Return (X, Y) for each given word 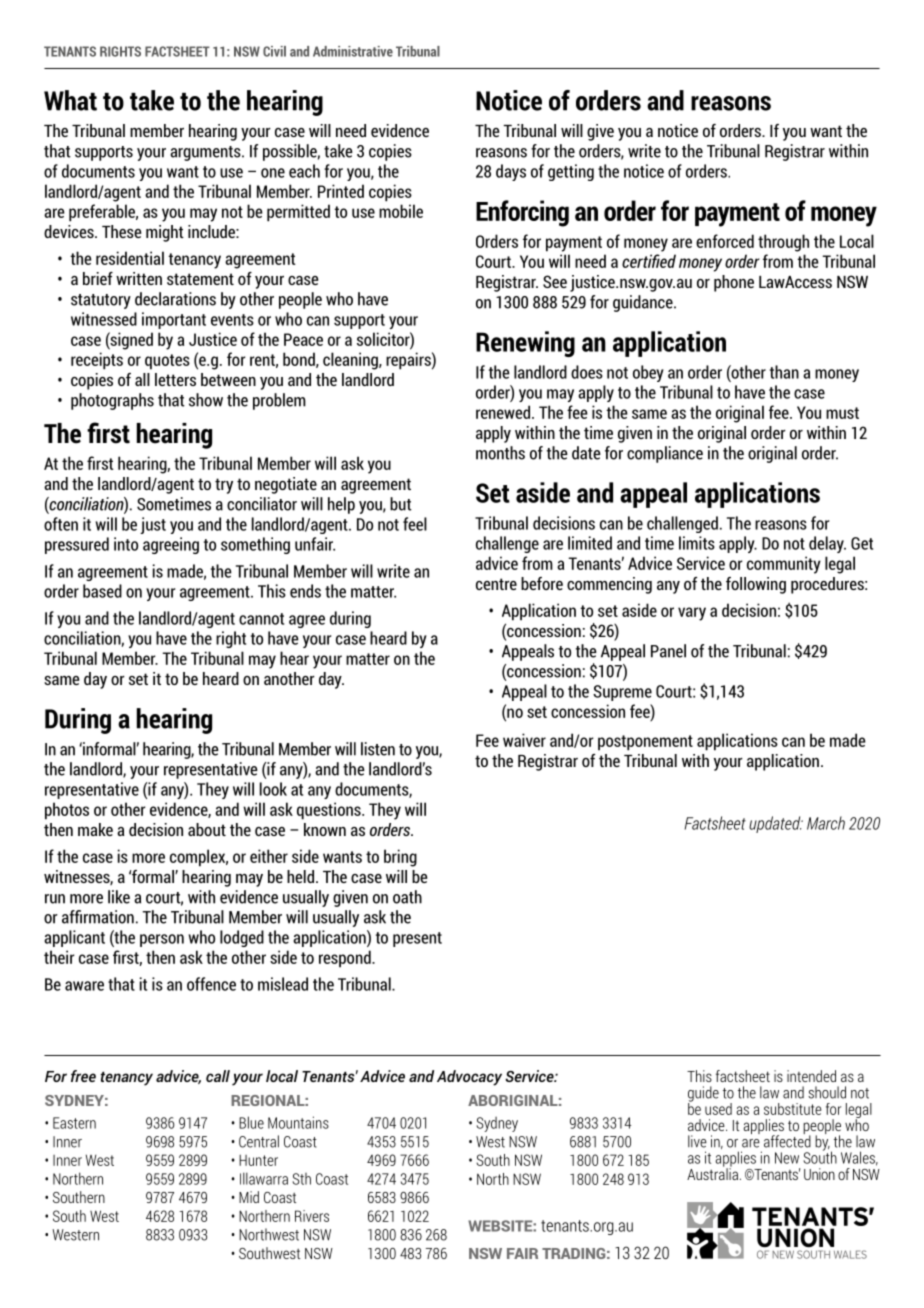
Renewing (525, 344)
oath (407, 897)
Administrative (353, 51)
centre (496, 584)
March (826, 823)
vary (692, 614)
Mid (249, 1197)
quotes (167, 362)
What (70, 100)
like (119, 897)
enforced (725, 241)
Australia (712, 1173)
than (784, 372)
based (102, 591)
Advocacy (469, 1078)
